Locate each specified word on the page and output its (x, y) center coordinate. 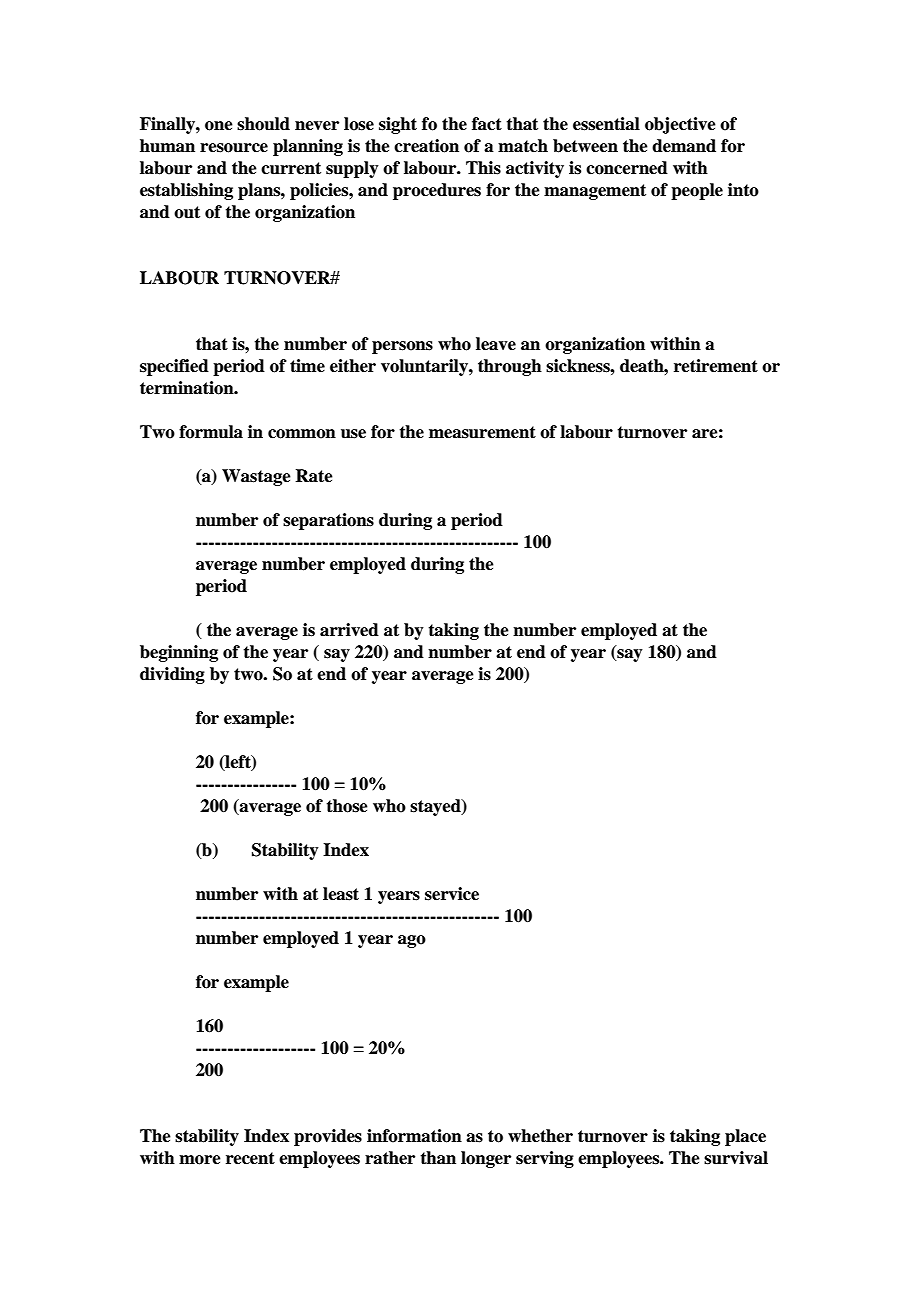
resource (234, 148)
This (483, 168)
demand (684, 146)
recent (250, 1158)
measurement (482, 432)
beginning (179, 653)
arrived (349, 630)
